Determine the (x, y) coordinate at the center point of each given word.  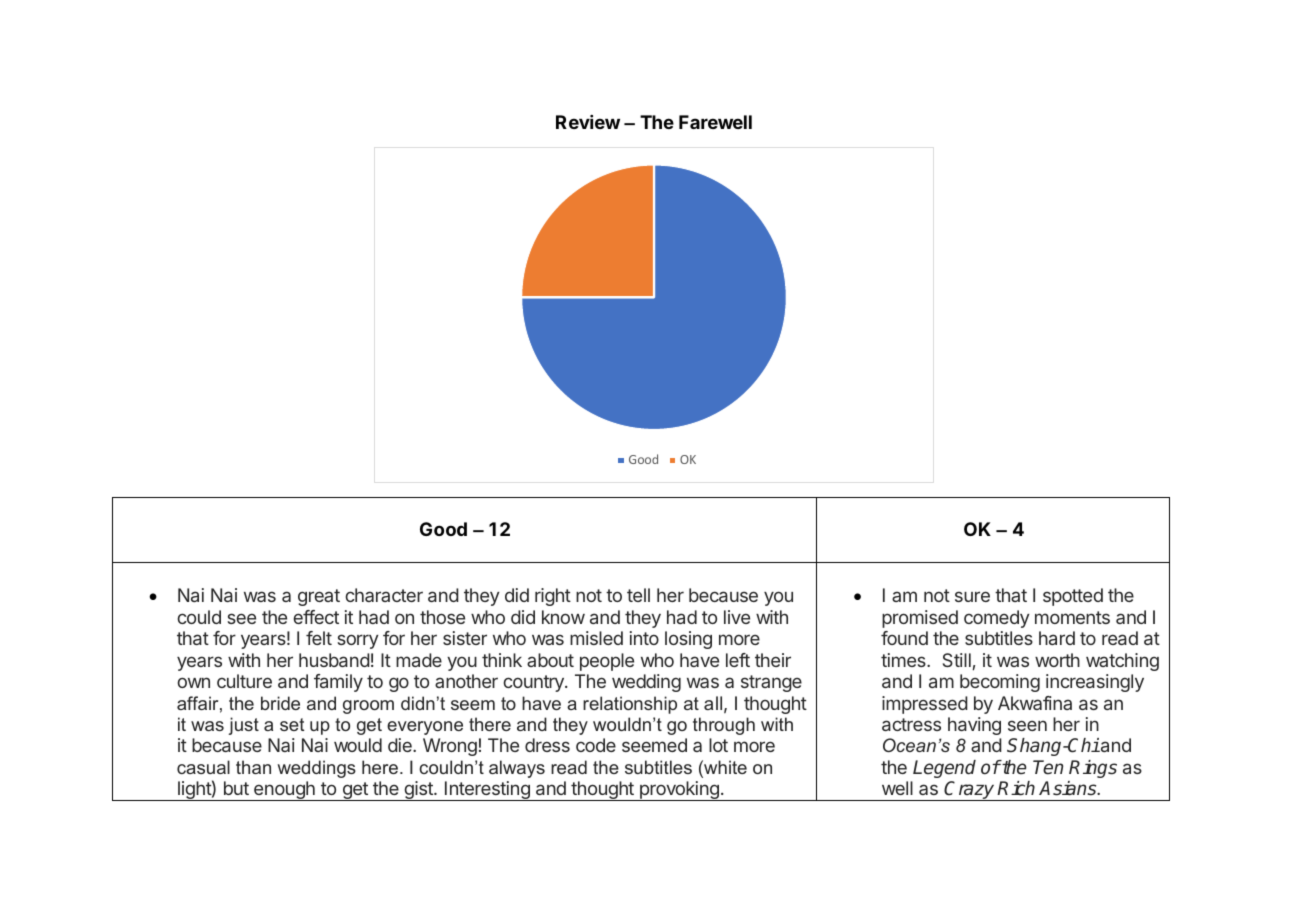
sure (972, 596)
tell (638, 595)
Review (588, 122)
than (253, 767)
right (553, 597)
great (319, 597)
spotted (1073, 597)
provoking (679, 791)
